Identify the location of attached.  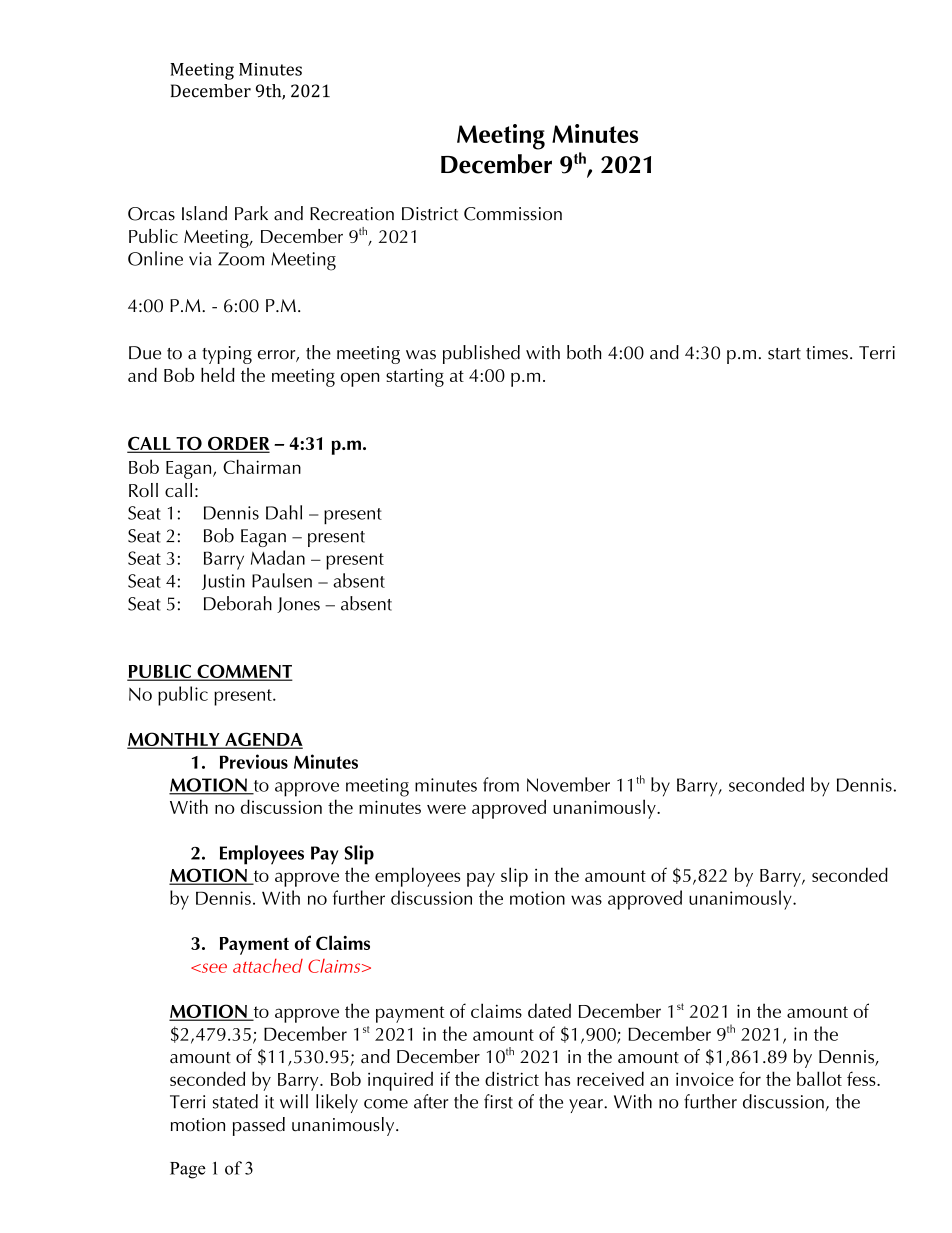
(268, 966).
